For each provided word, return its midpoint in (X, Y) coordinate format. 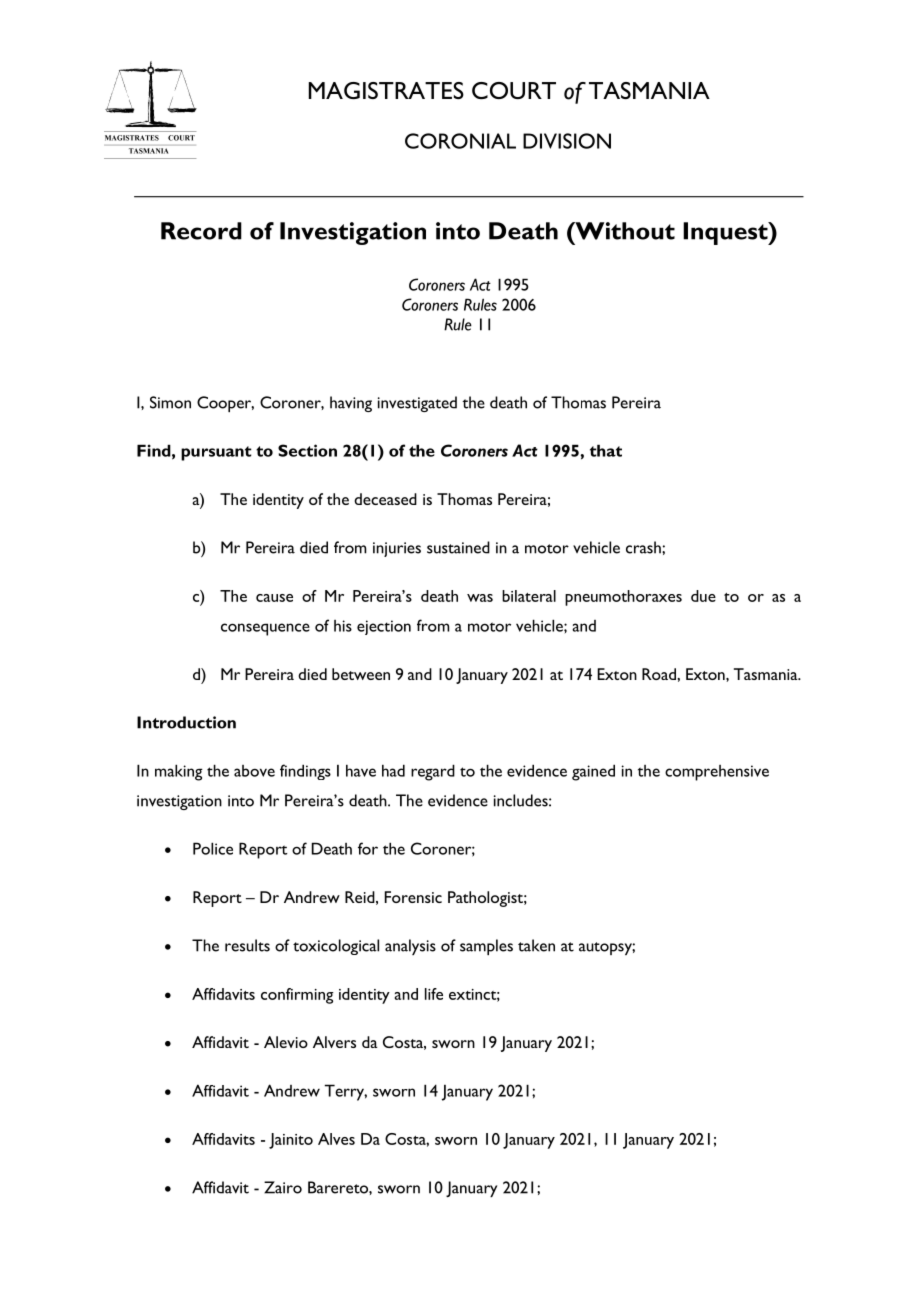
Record (201, 231)
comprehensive (717, 773)
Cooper (225, 404)
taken (536, 945)
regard (433, 772)
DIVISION (567, 141)
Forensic (413, 897)
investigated (417, 404)
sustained (458, 547)
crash (644, 547)
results (247, 945)
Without (624, 231)
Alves (336, 1139)
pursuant (216, 453)
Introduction (186, 722)
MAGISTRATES (386, 90)
